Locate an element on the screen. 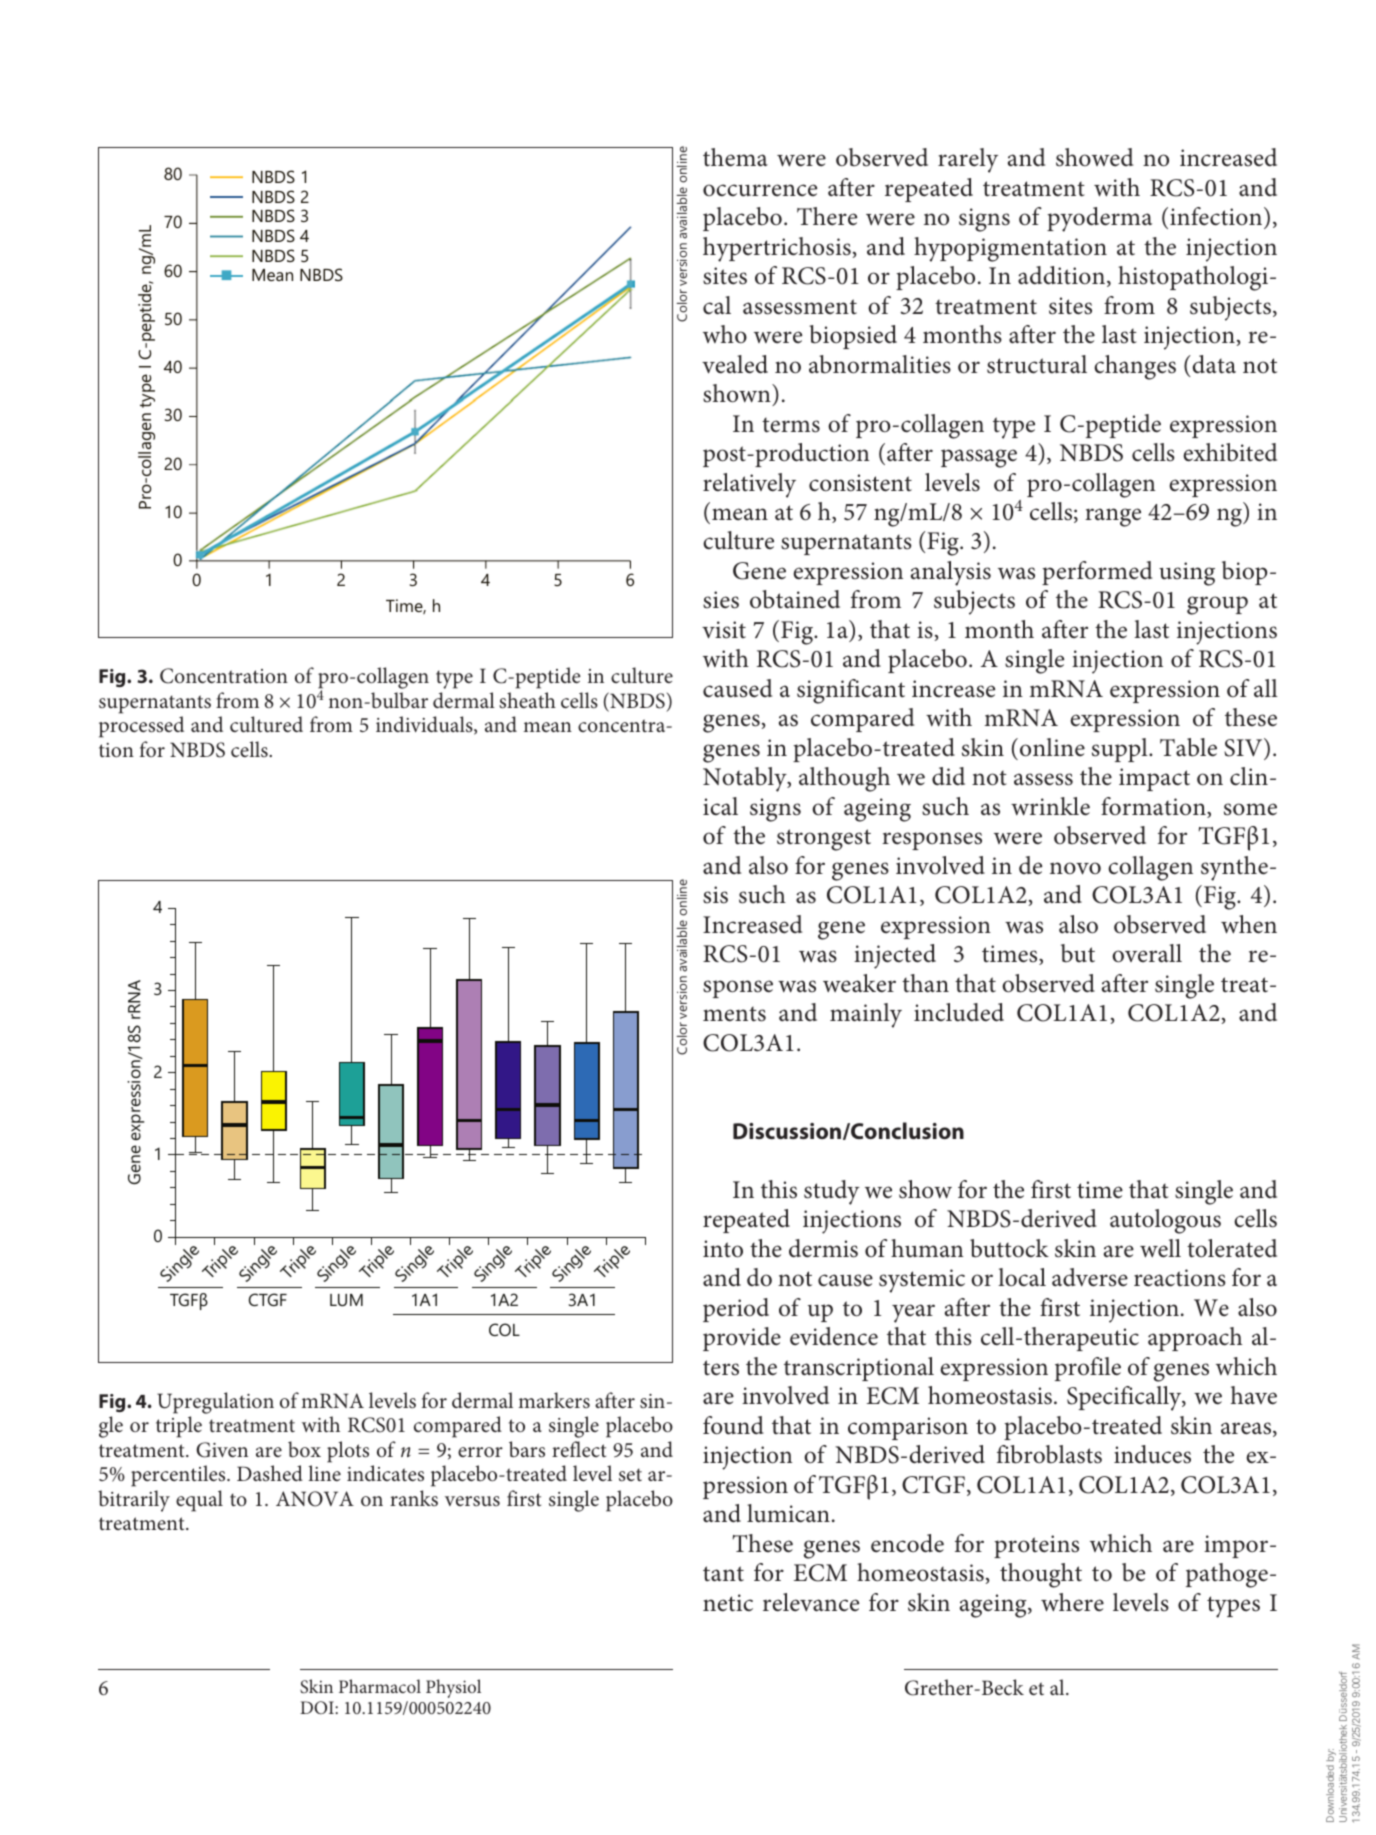 The width and height of the screenshot is (1376, 1835). weaker is located at coordinates (859, 983).
